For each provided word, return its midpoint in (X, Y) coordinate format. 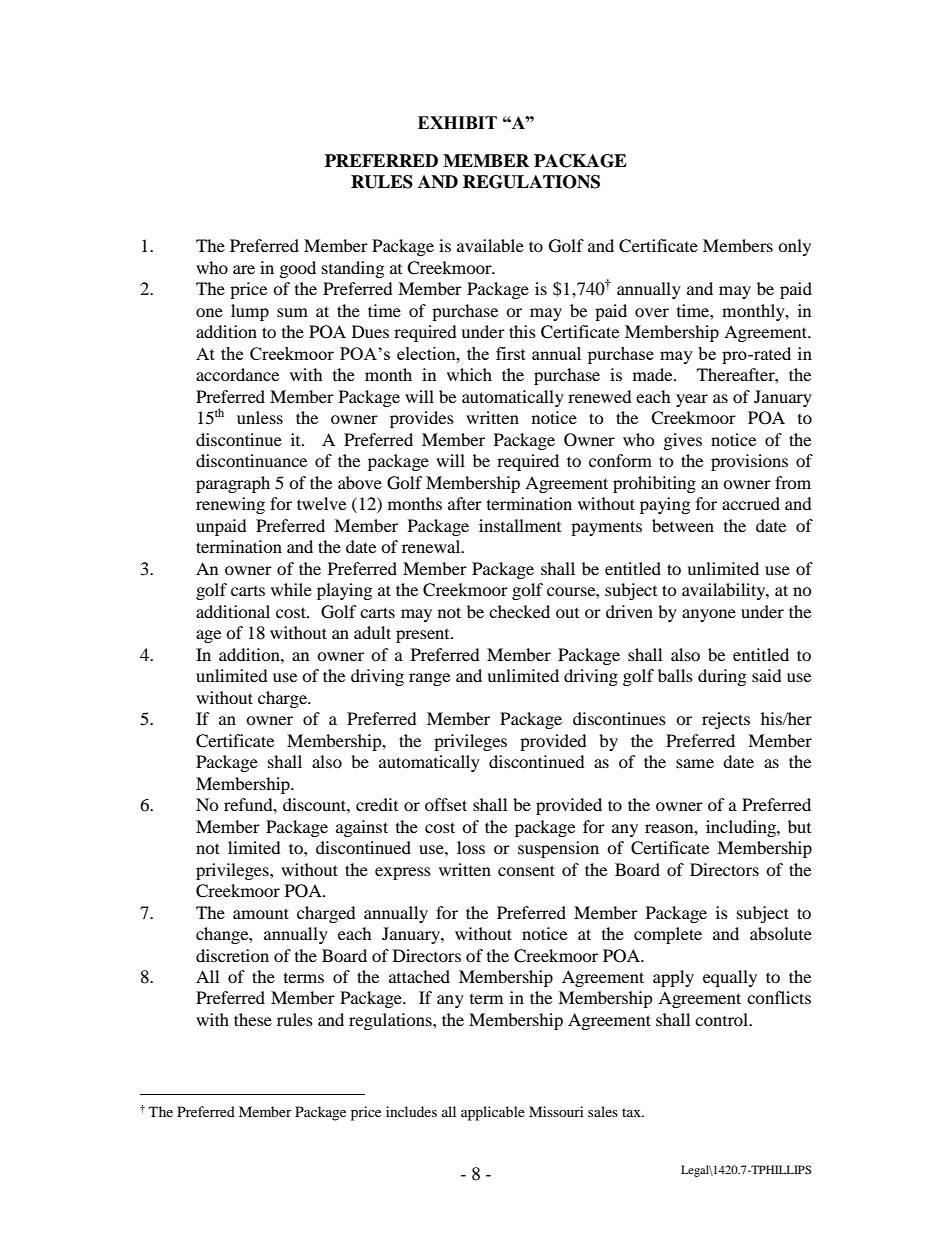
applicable (493, 1113)
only (794, 247)
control (723, 1019)
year (692, 400)
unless (260, 417)
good (298, 269)
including (742, 828)
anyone (709, 615)
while (291, 589)
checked (519, 611)
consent (526, 870)
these (253, 1019)
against (362, 828)
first (511, 353)
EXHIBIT (457, 122)
